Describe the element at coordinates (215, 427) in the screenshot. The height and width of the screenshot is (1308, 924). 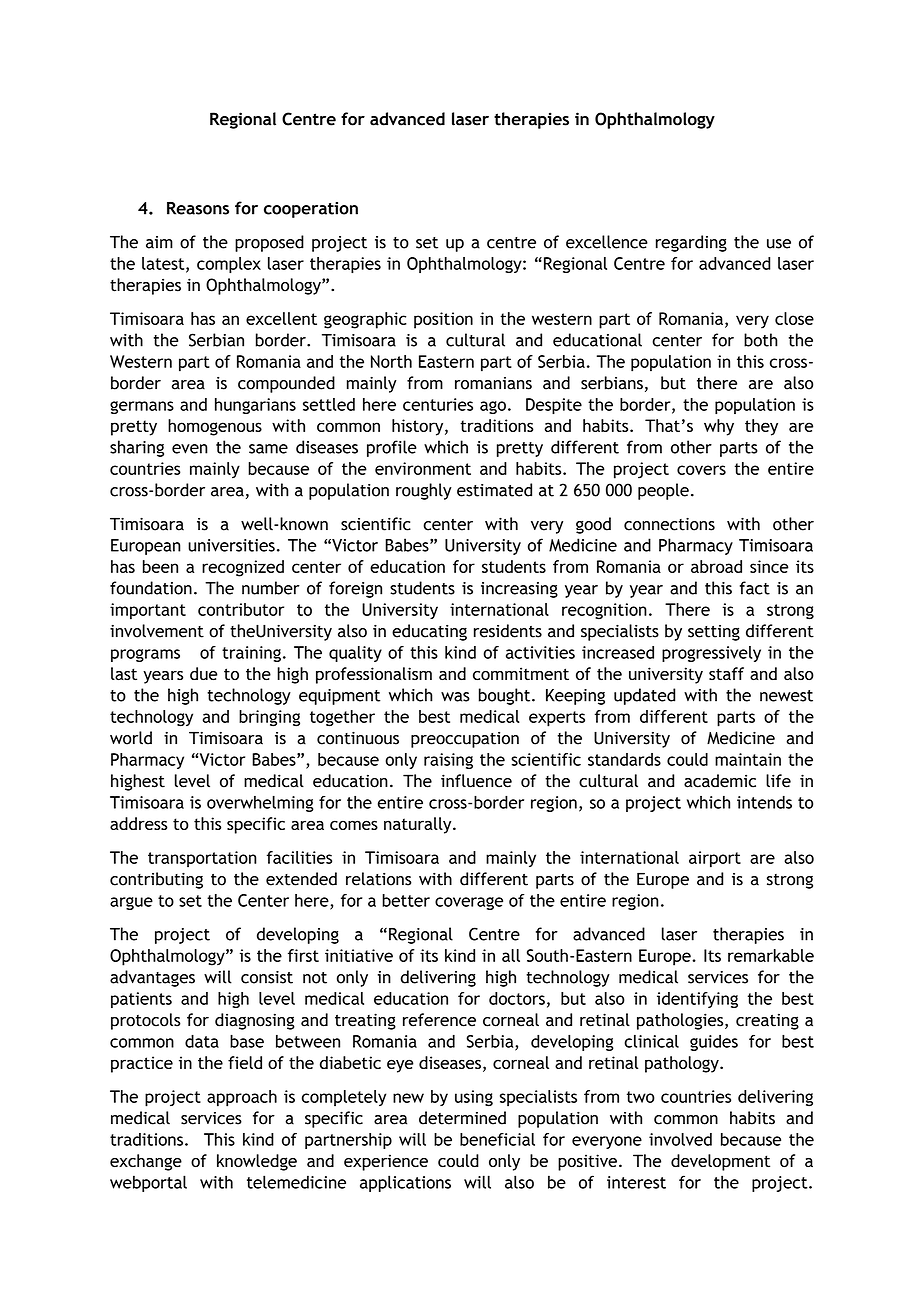
I see `homogenous` at that location.
